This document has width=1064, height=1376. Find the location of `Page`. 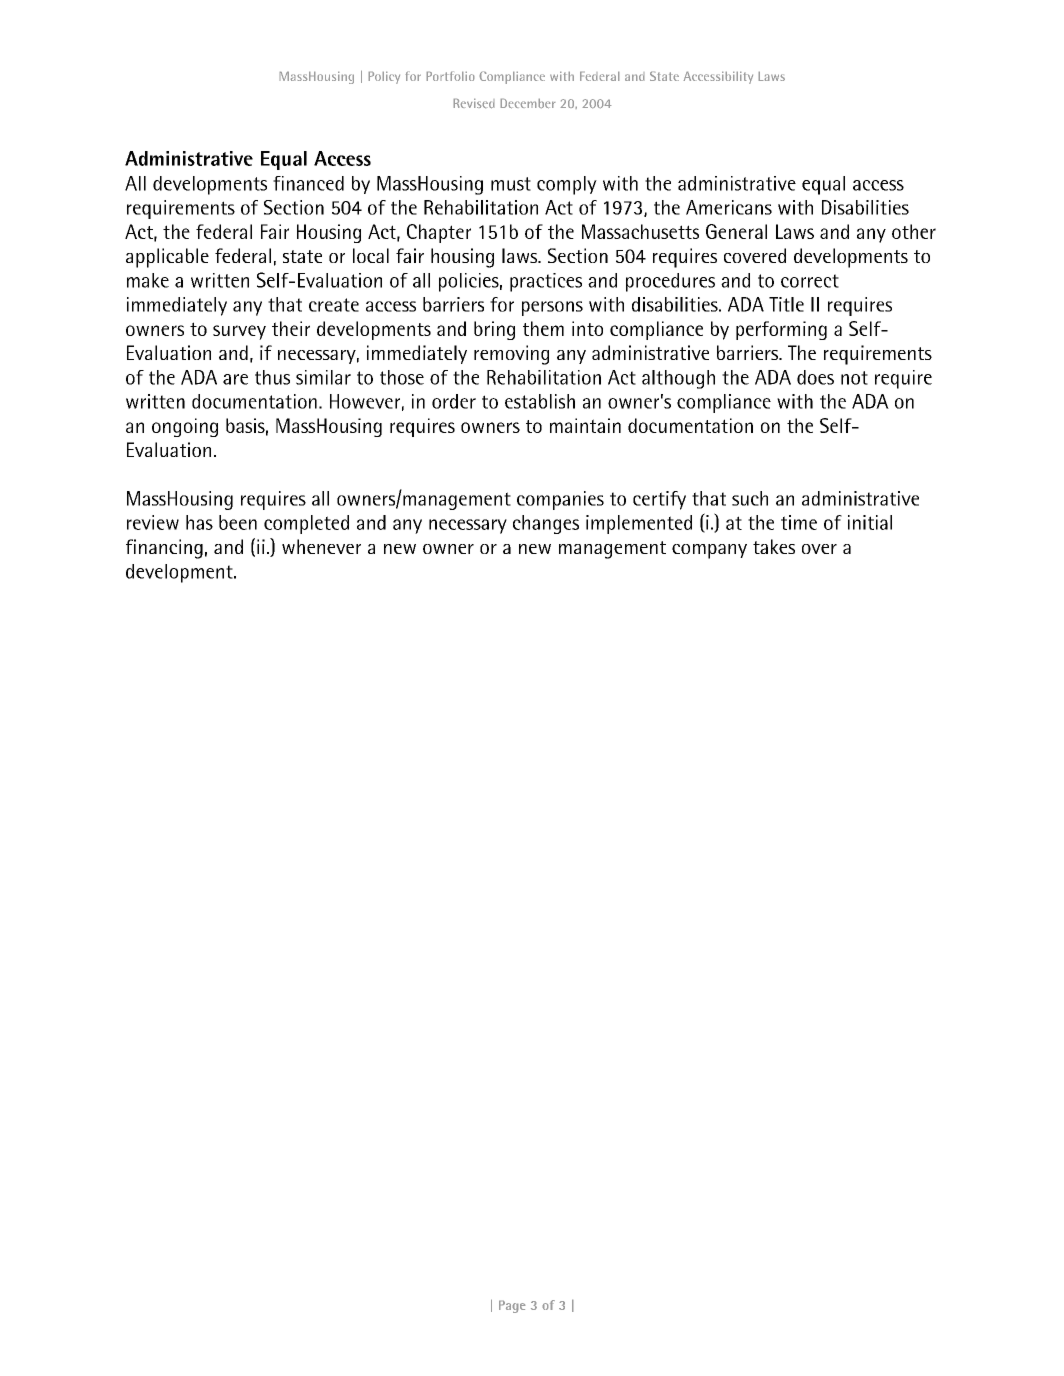

Page is located at coordinates (512, 1306).
